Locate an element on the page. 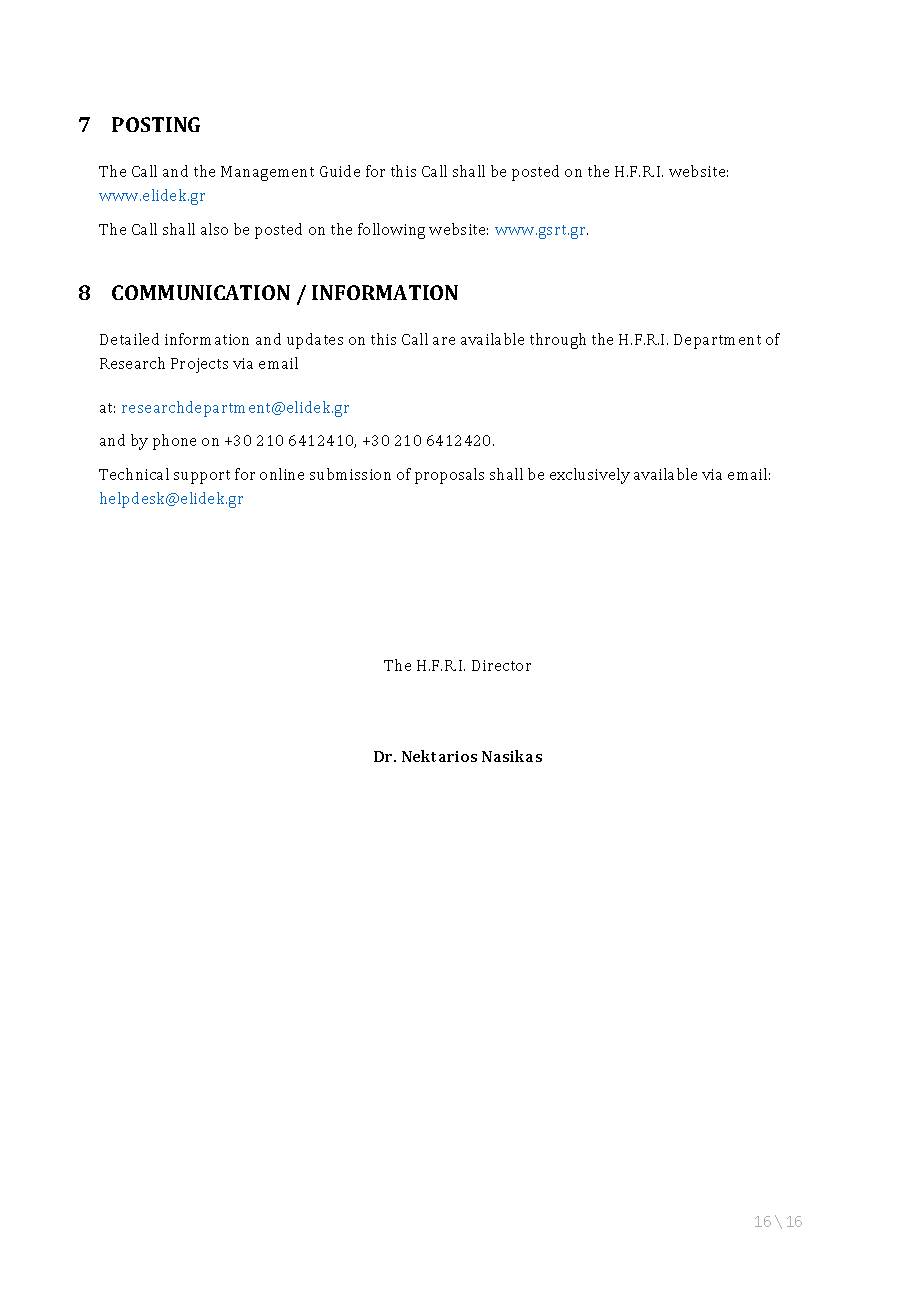 The height and width of the page is (1308, 924). Guide is located at coordinates (340, 171).
